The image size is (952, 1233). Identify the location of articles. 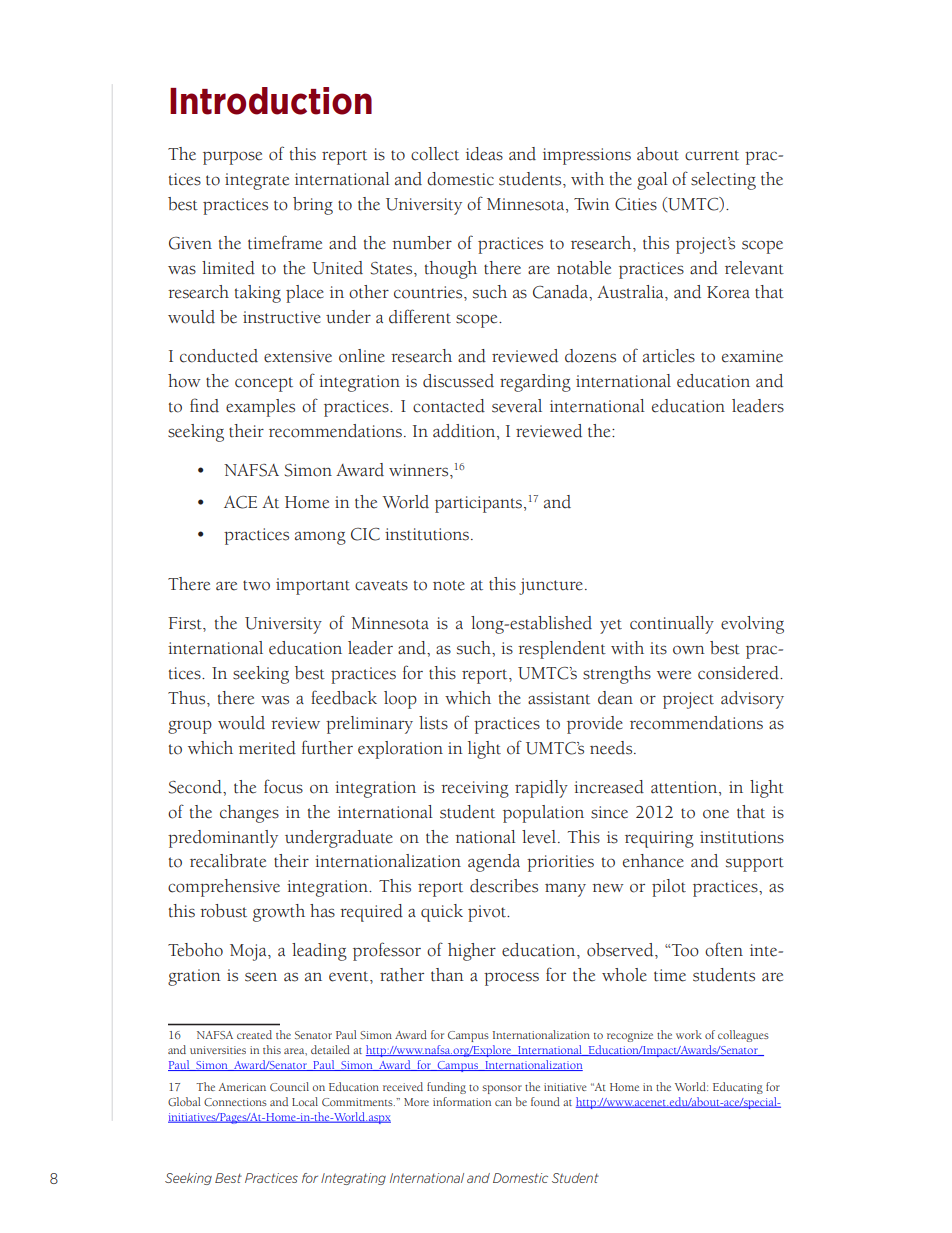
(669, 356).
